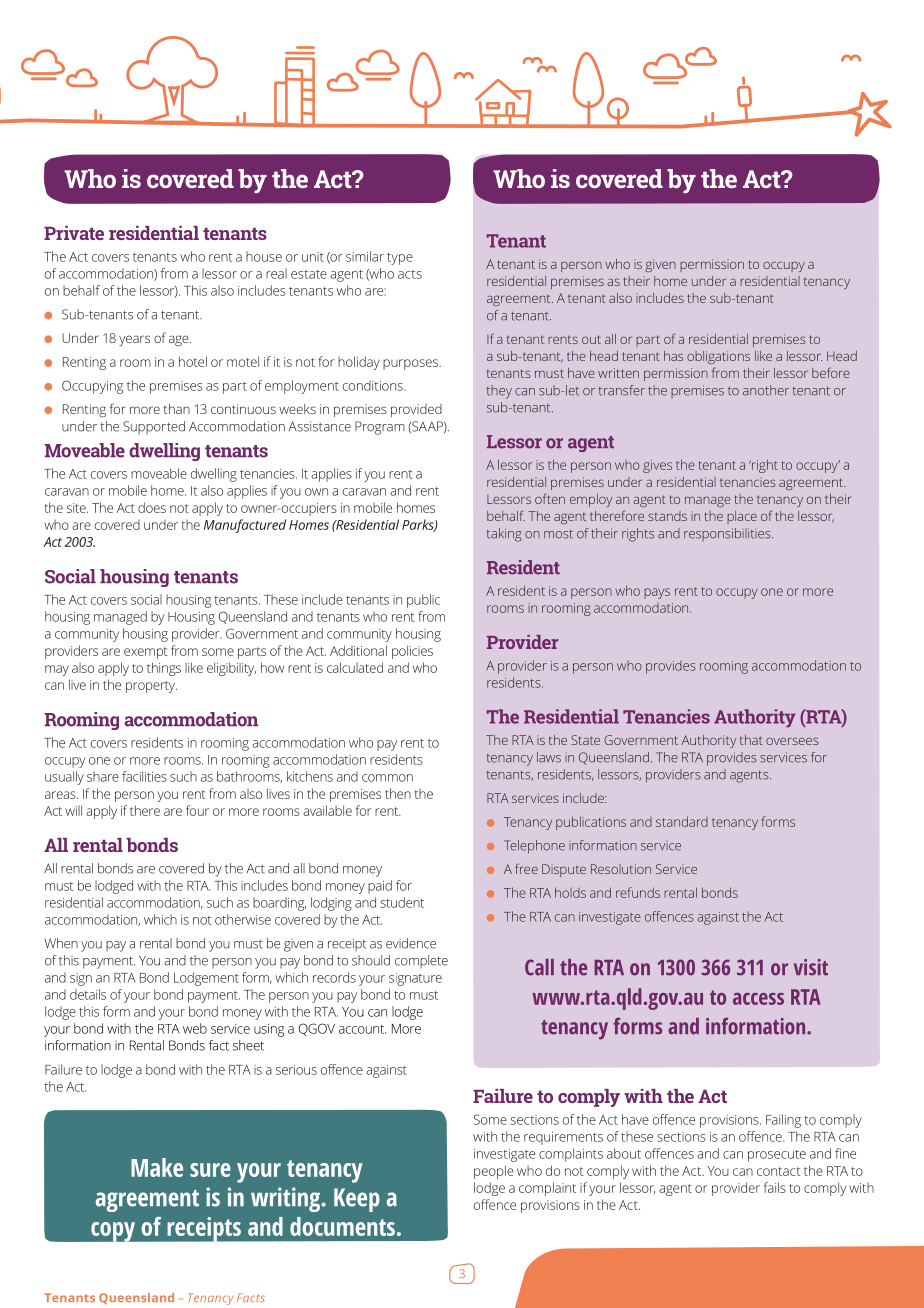  Describe the element at coordinates (152, 507) in the screenshot. I see `does` at that location.
